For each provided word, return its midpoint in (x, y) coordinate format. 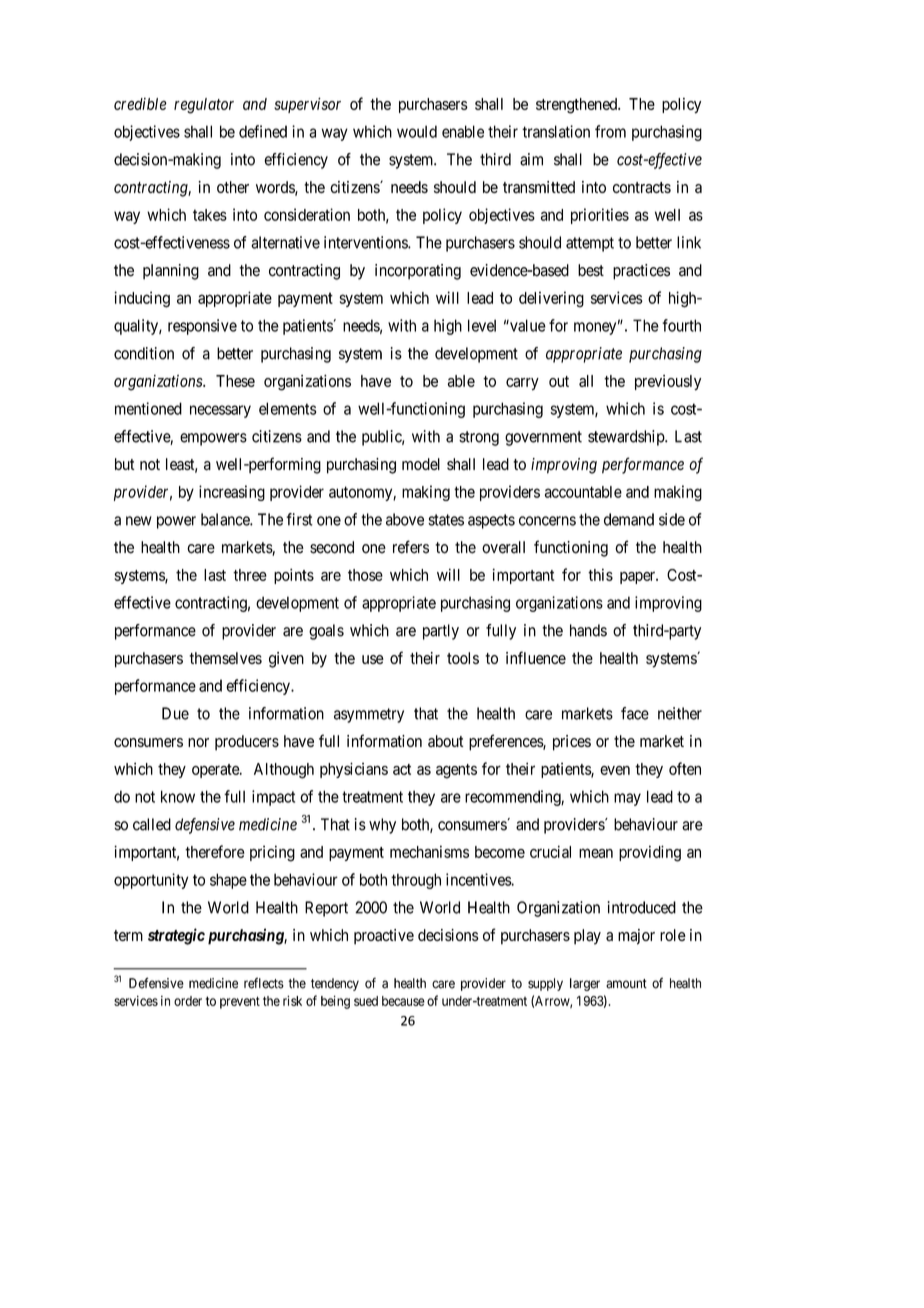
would (417, 131)
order (188, 1001)
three (250, 575)
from (610, 131)
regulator (204, 106)
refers (411, 547)
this (600, 574)
